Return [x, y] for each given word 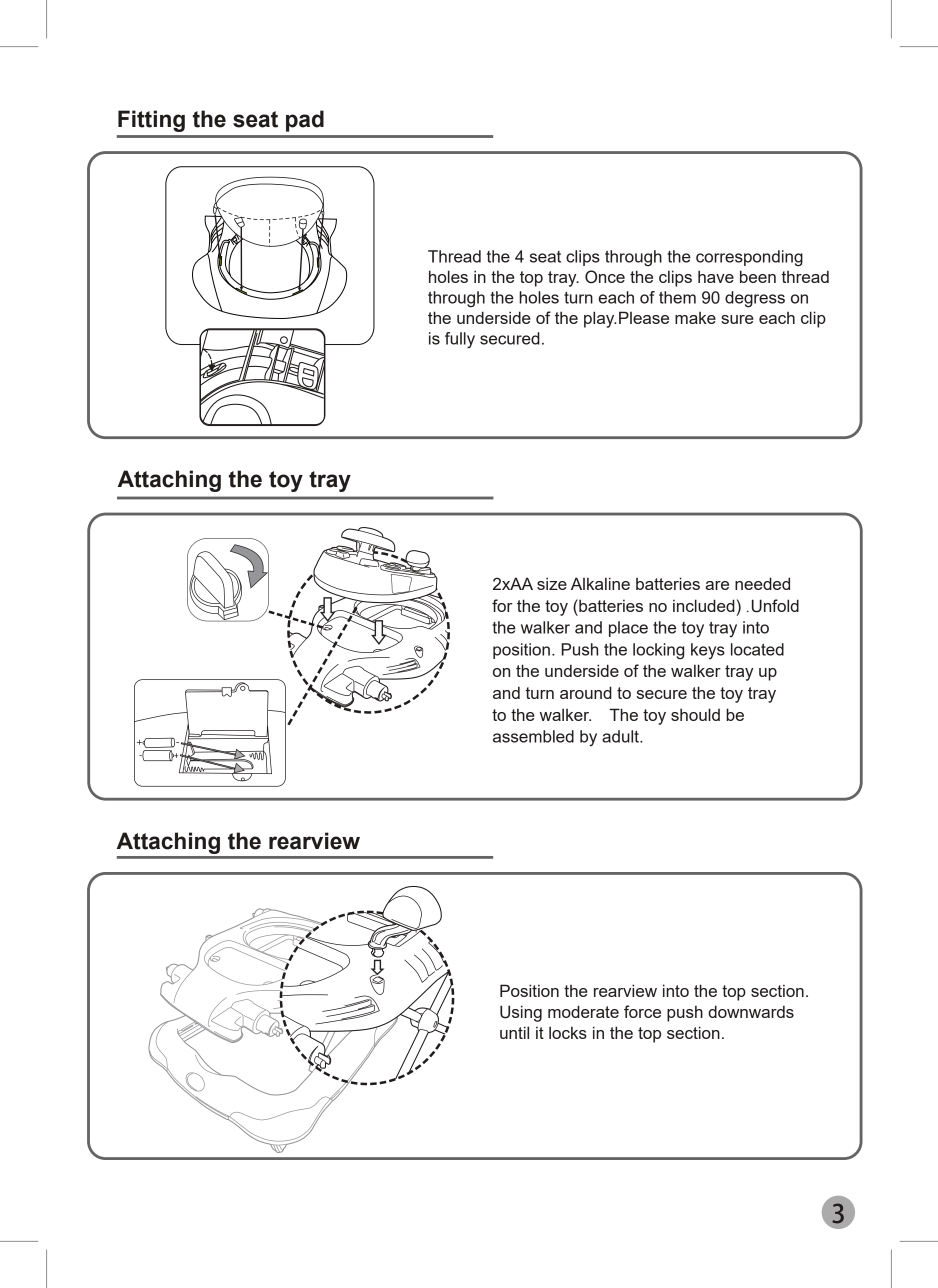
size [552, 583]
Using [521, 1013]
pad [305, 121]
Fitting [151, 121]
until [514, 1032]
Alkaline [600, 583]
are [717, 585]
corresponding [749, 258]
